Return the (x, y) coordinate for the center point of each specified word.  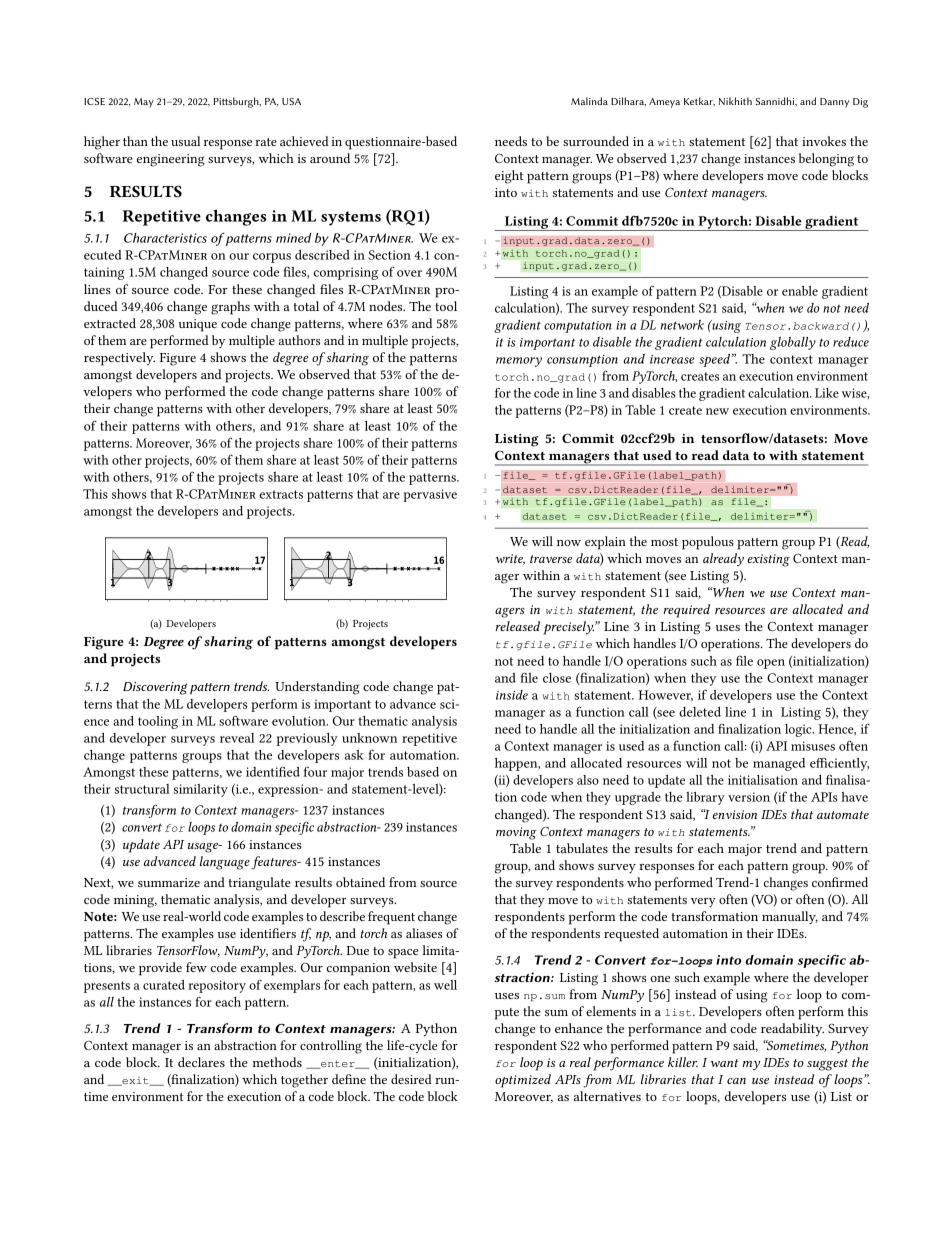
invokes (824, 141)
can (736, 1081)
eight (509, 177)
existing (769, 560)
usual (185, 141)
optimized (523, 1081)
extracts (281, 494)
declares (201, 1062)
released (517, 626)
